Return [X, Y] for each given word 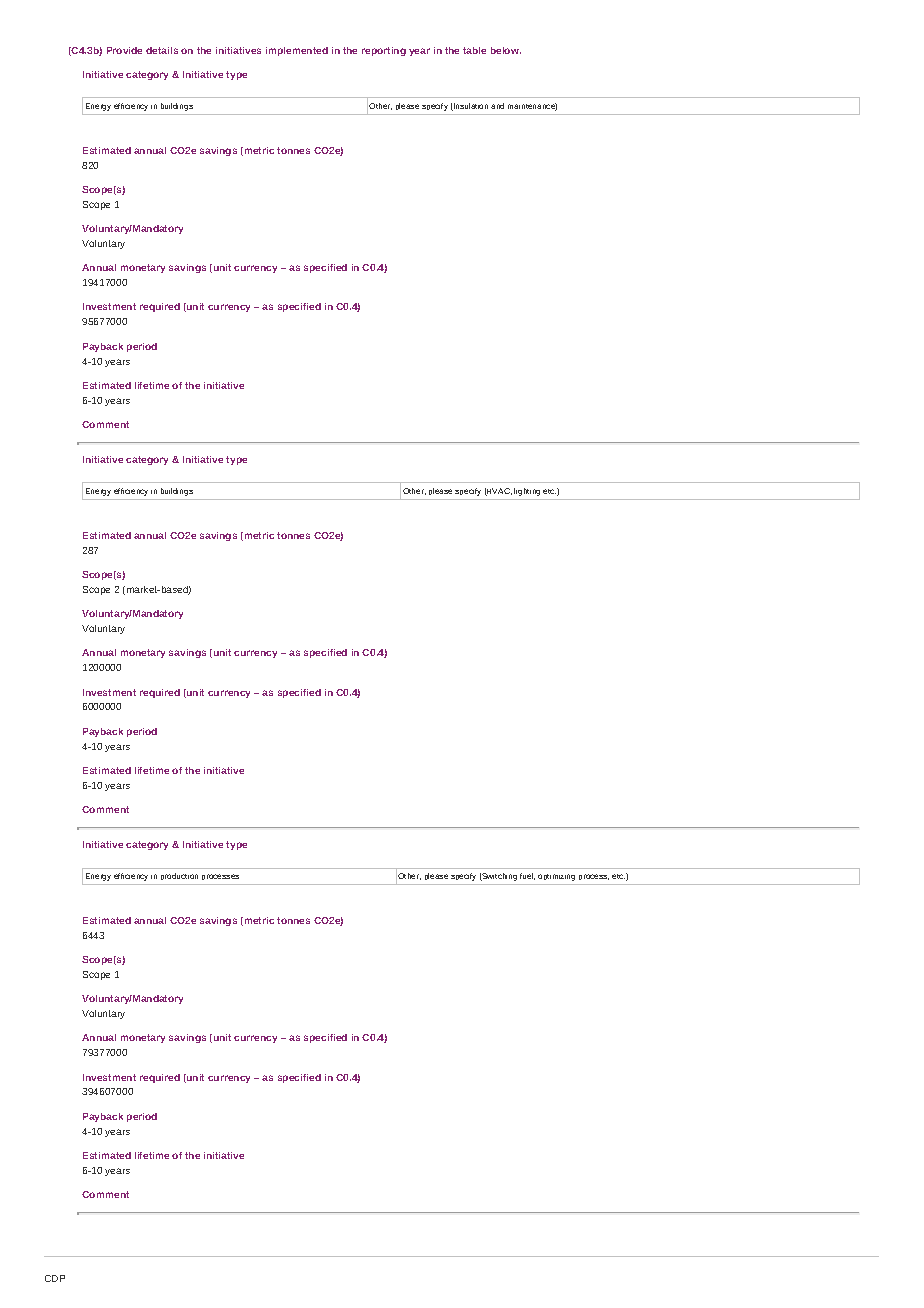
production [179, 876]
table [474, 50]
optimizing [556, 877]
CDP [55, 1278]
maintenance [532, 107]
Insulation [470, 107]
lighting [527, 492]
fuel [527, 876]
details [162, 50]
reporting [384, 51]
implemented [297, 51]
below [506, 50]
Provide [124, 50]
